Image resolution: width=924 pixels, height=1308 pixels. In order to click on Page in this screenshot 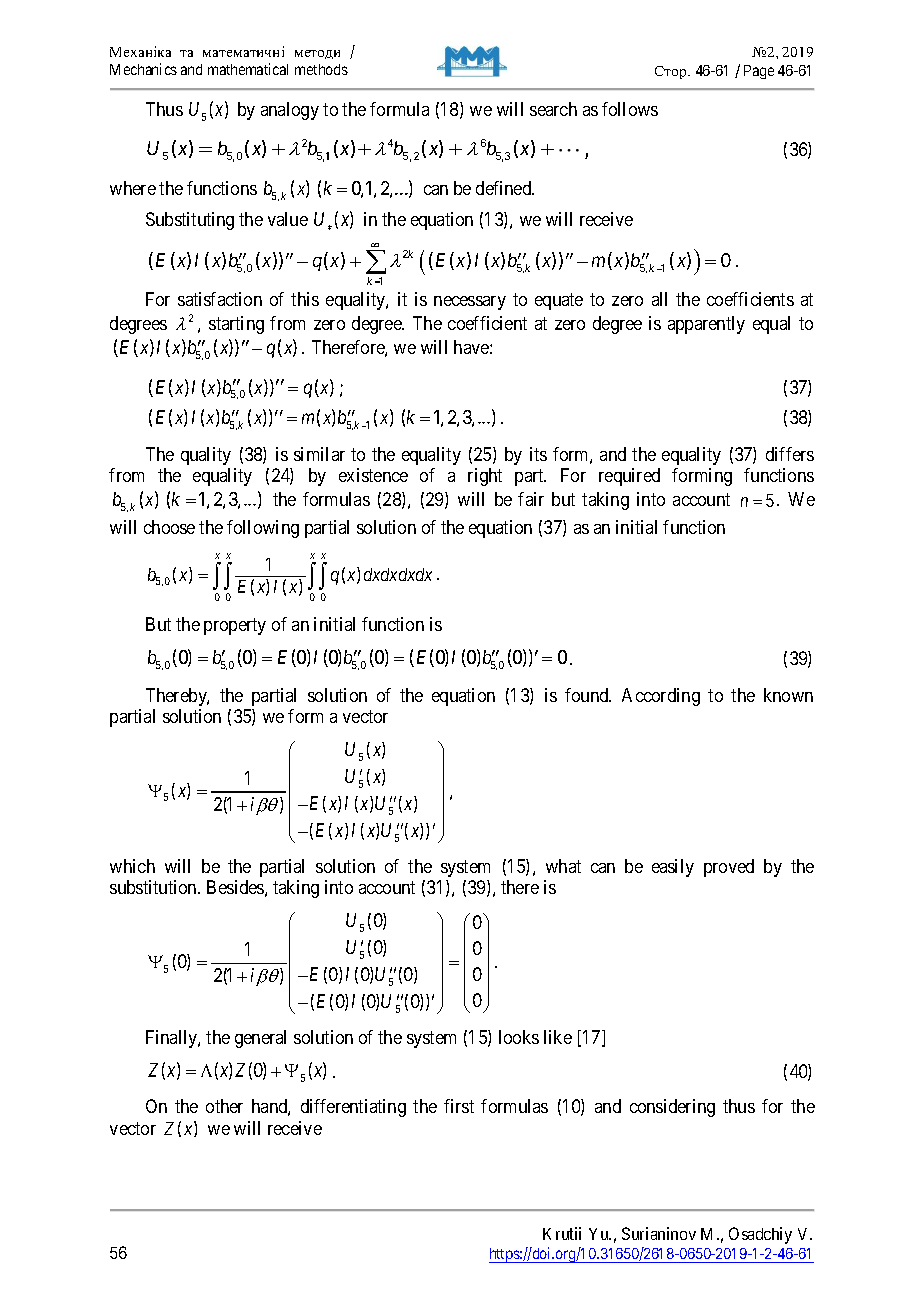, I will do `click(759, 72)`.
